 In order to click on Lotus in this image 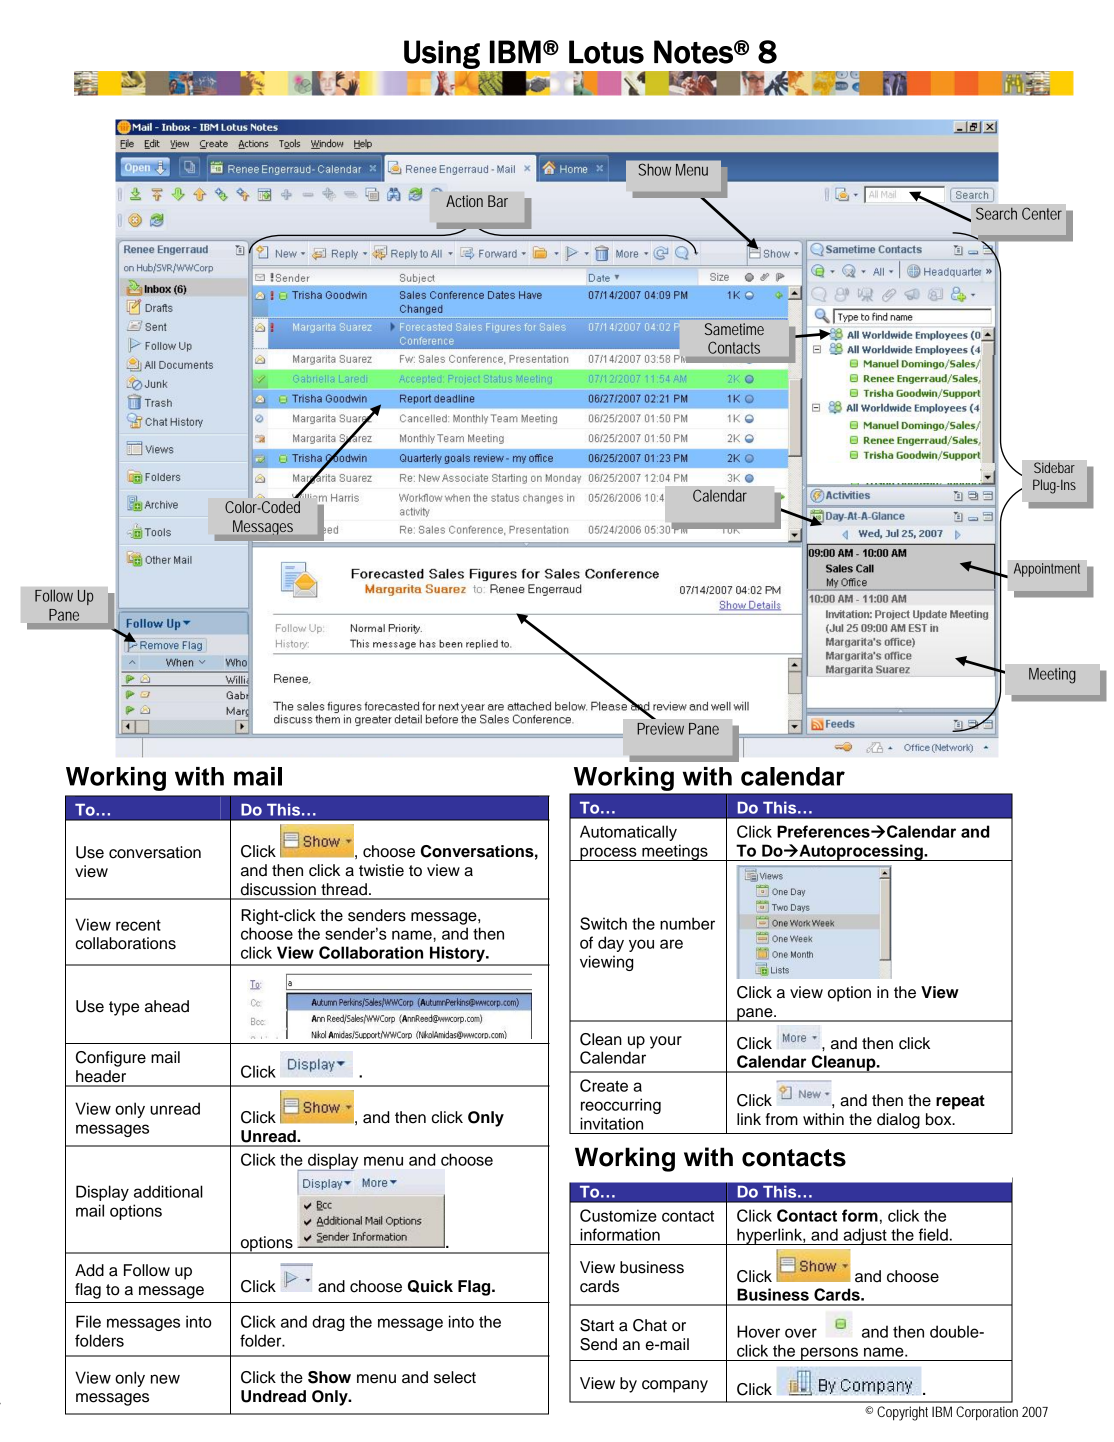, I will do `click(606, 52)`.
